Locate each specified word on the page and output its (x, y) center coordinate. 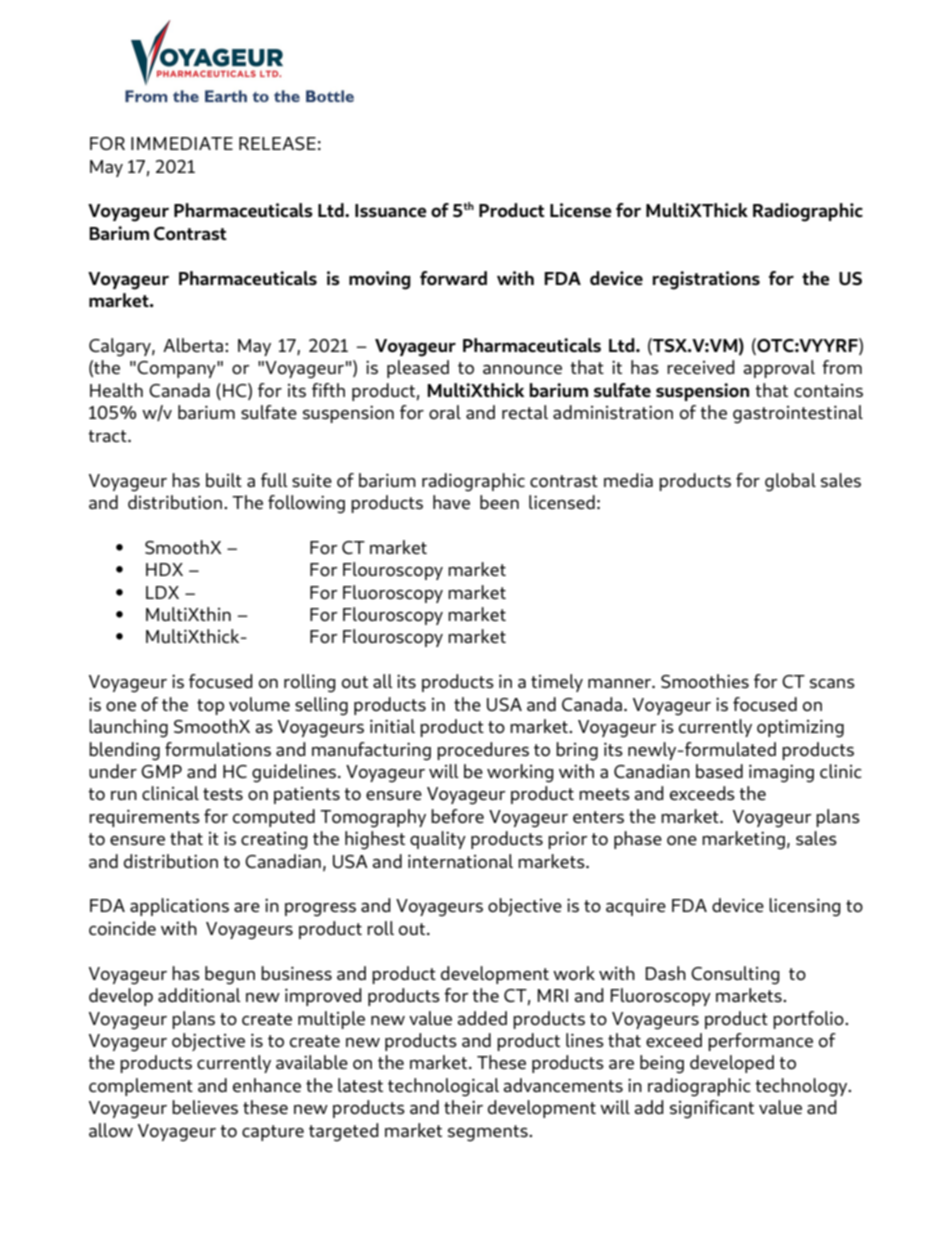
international (460, 861)
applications (179, 907)
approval (779, 369)
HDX (164, 569)
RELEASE (277, 143)
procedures (483, 751)
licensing (805, 907)
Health (116, 390)
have (451, 502)
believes (205, 1107)
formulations (218, 749)
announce (522, 369)
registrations (706, 280)
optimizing (800, 729)
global (790, 482)
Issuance (391, 210)
